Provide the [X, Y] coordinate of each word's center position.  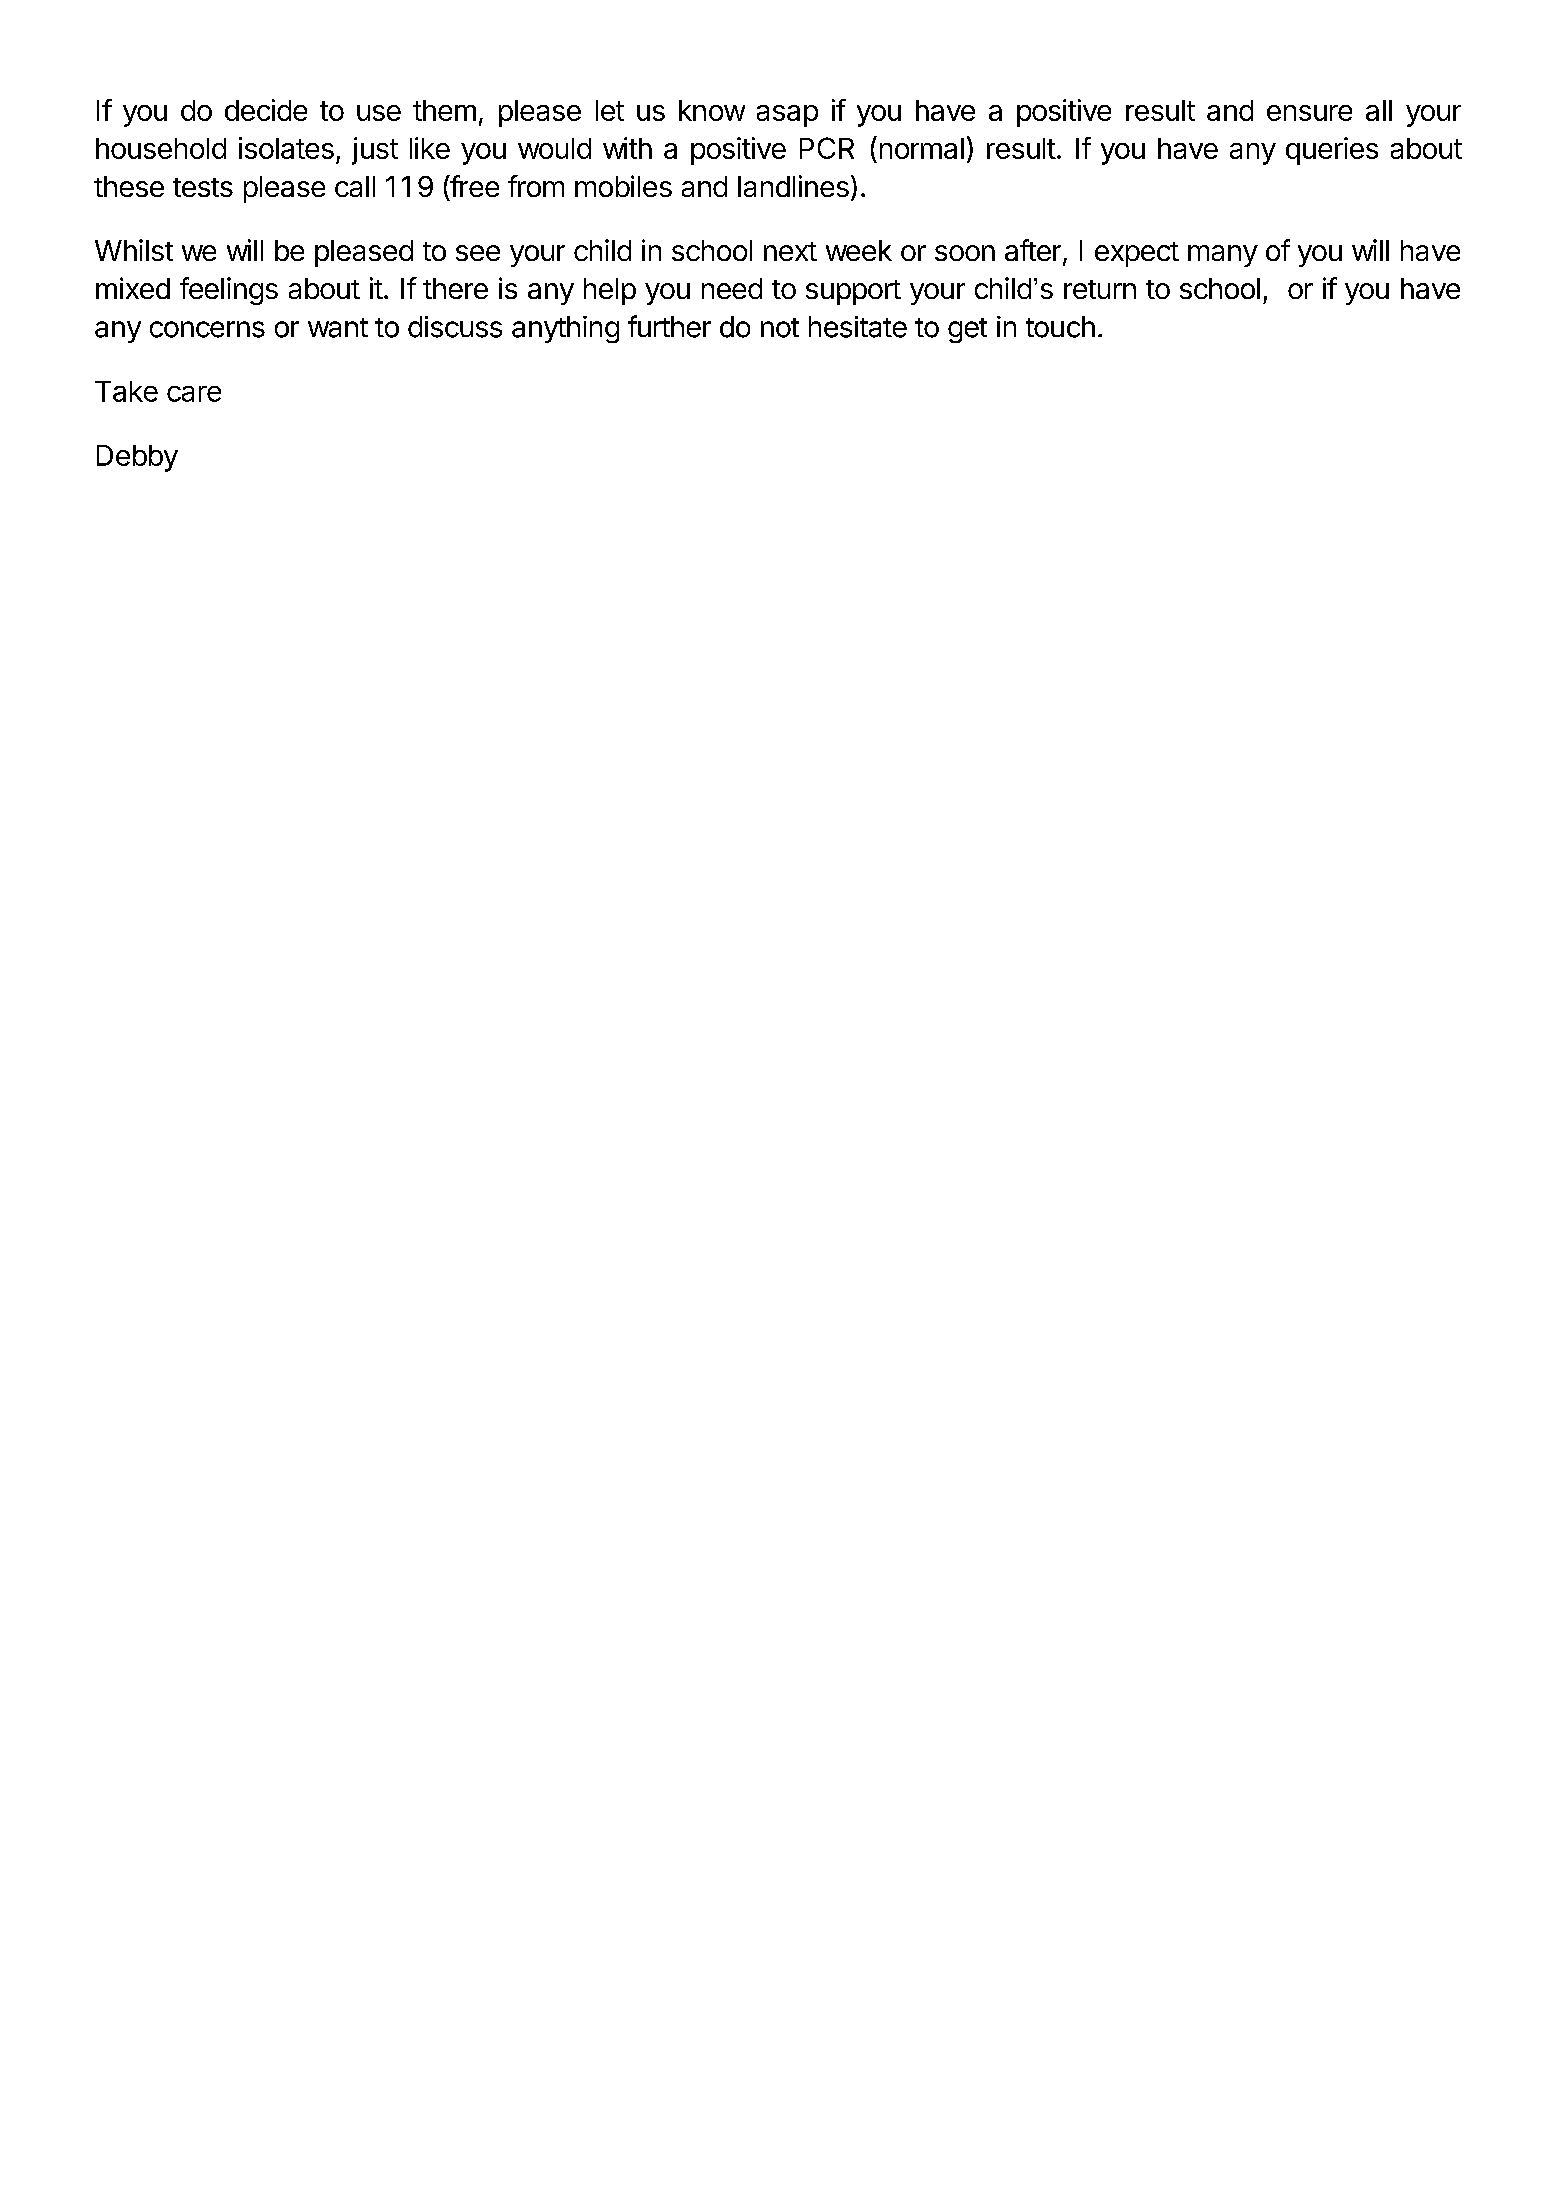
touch [1060, 327]
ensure [1309, 113]
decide [266, 110]
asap [787, 116]
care [194, 394]
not [780, 328]
